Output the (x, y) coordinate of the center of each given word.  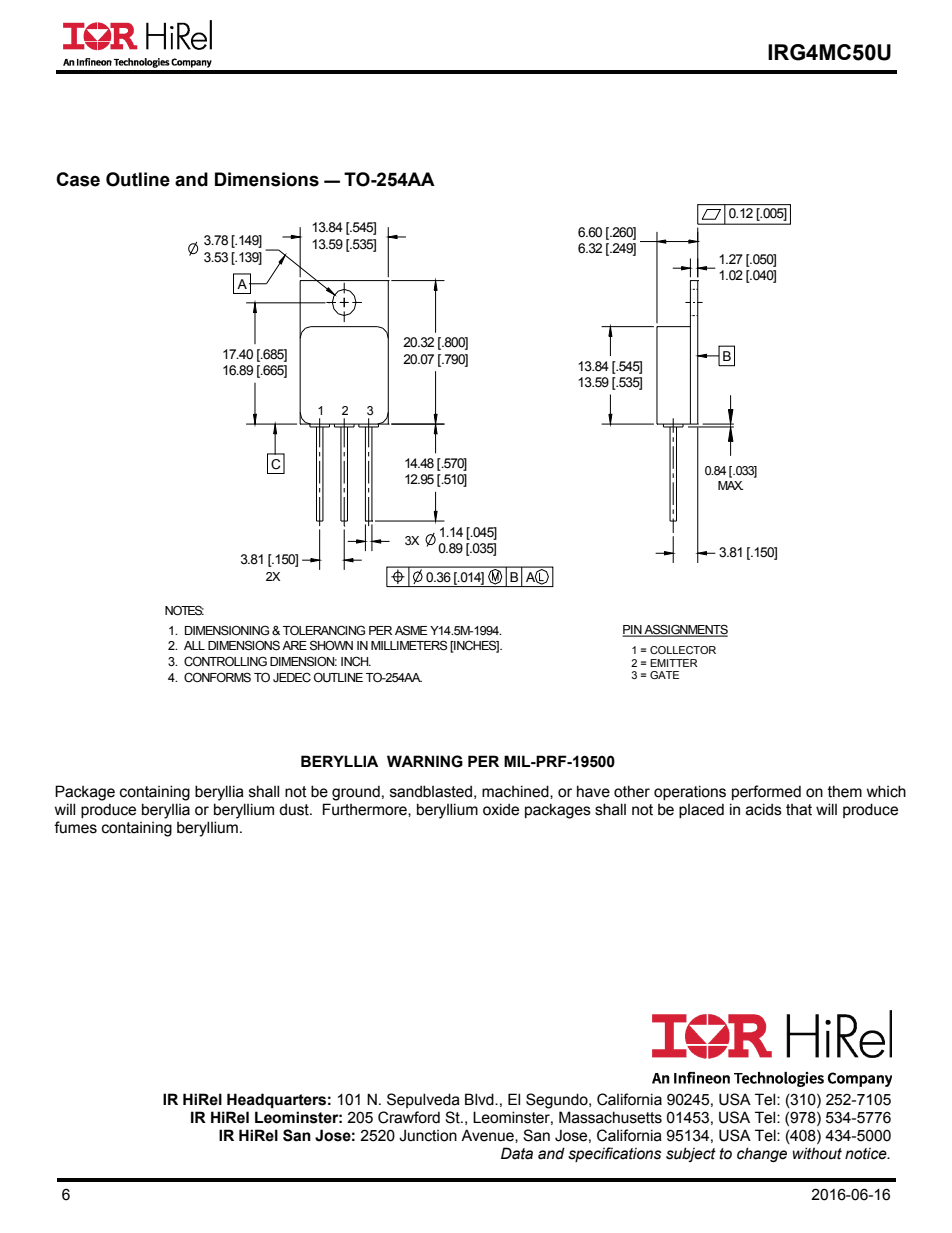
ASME (411, 630)
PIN (633, 630)
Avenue (488, 1136)
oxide (501, 809)
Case (78, 179)
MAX (730, 485)
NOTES (184, 610)
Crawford (409, 1117)
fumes (75, 827)
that (799, 810)
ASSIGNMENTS (685, 630)
